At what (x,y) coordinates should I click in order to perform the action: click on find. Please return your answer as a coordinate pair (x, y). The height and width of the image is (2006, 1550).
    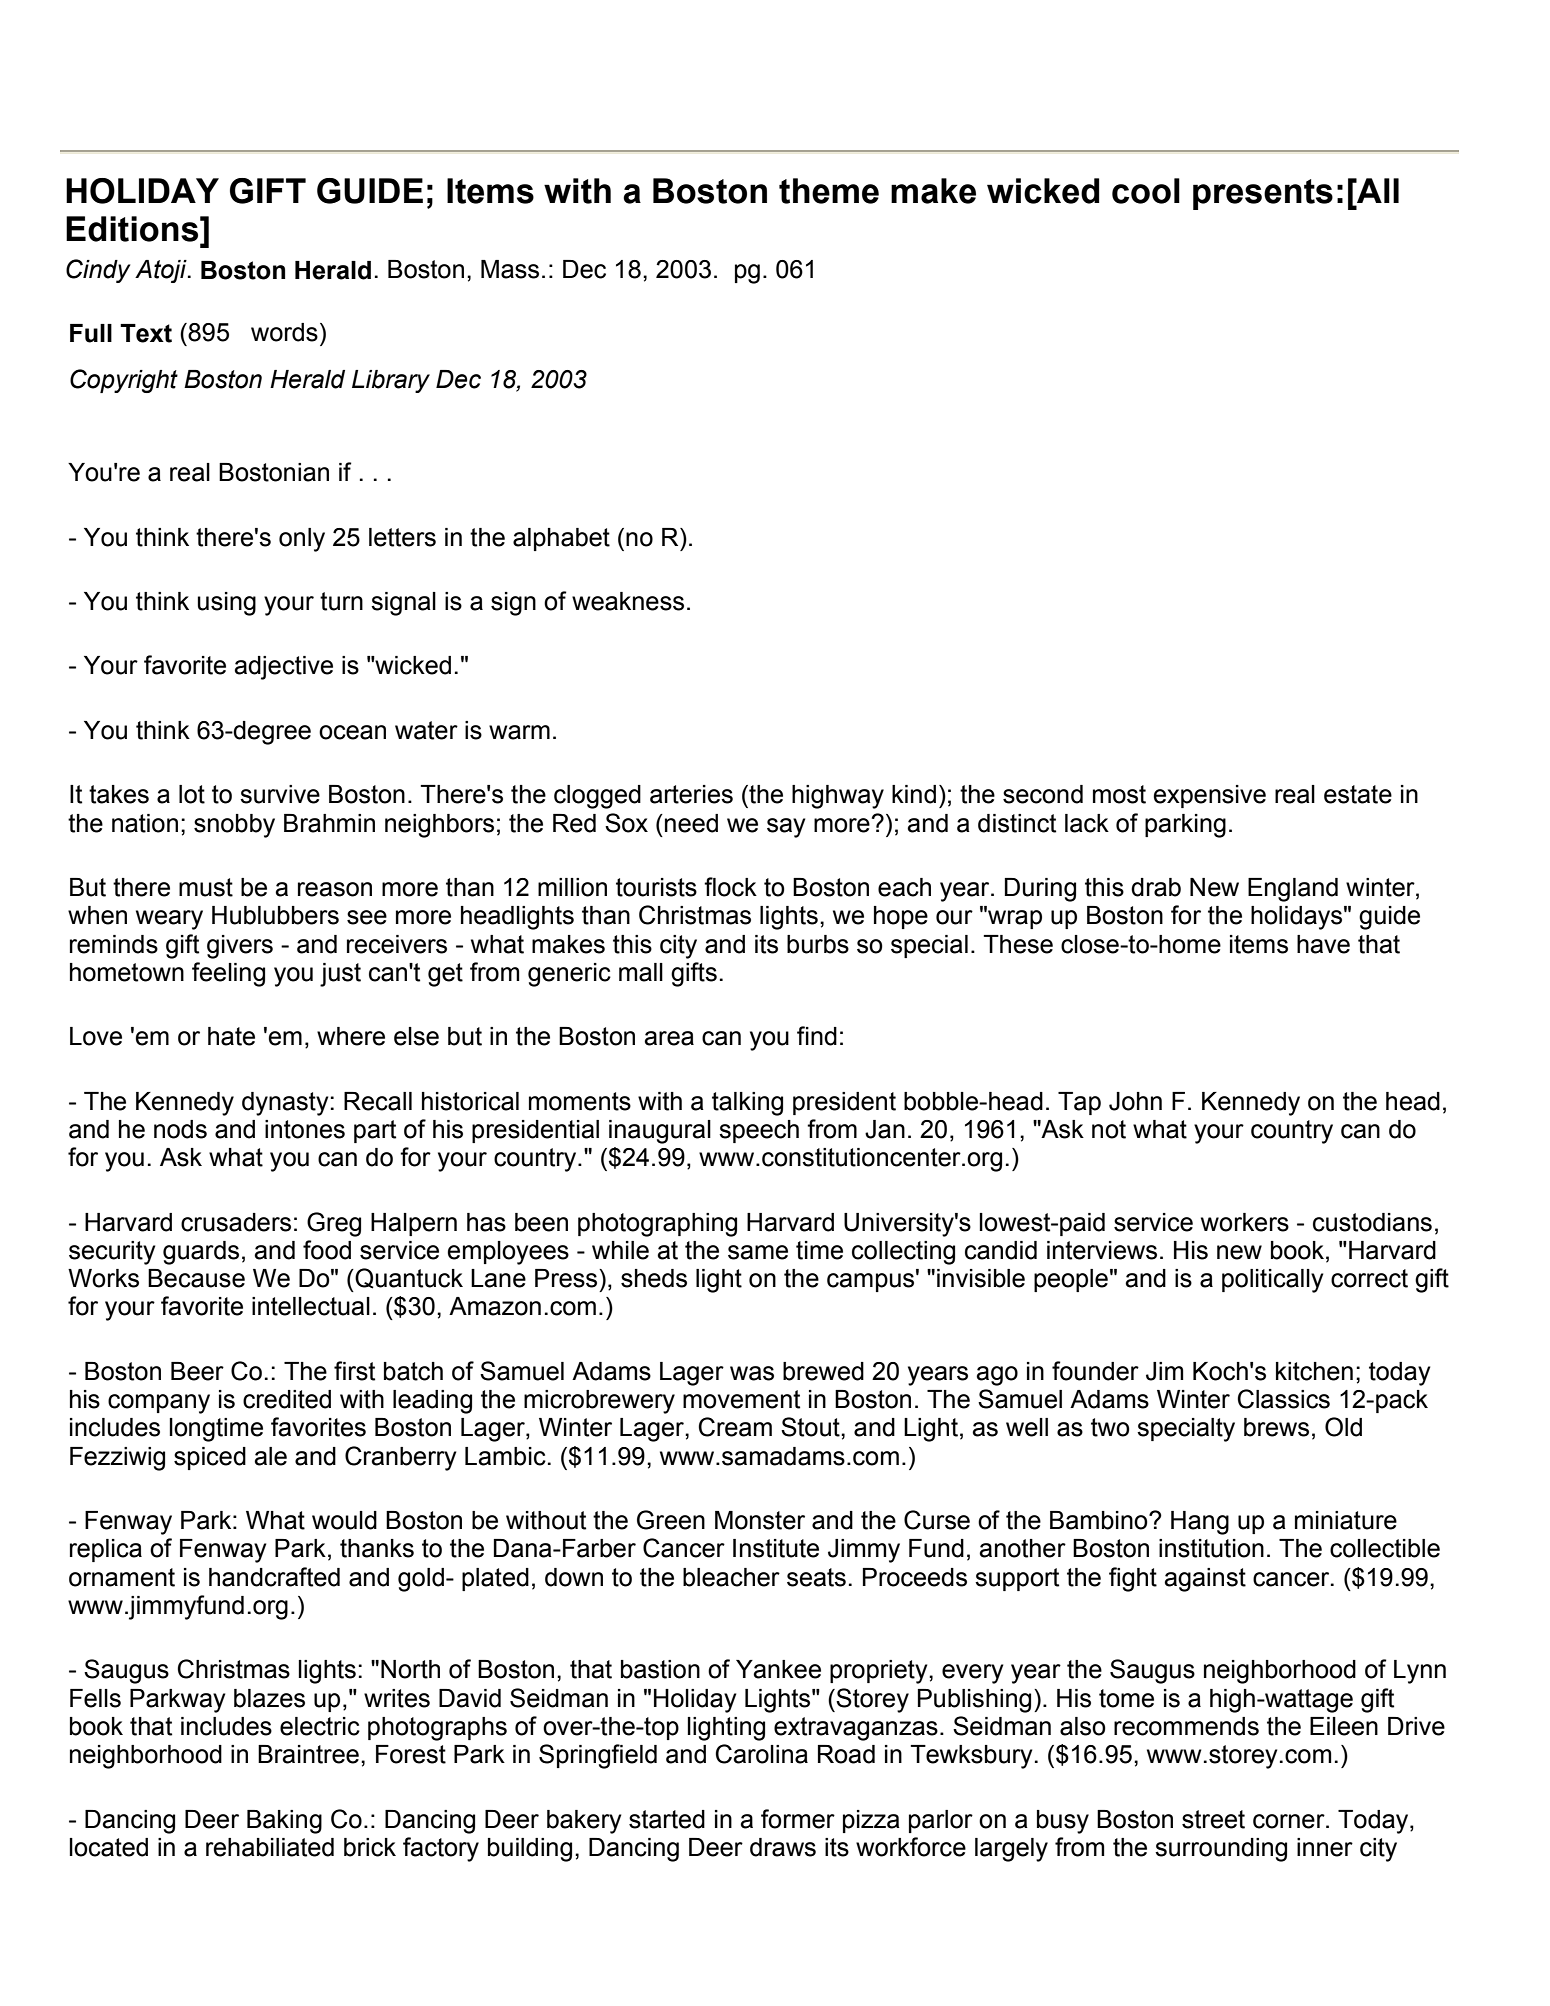
    Looking at the image, I should click on (817, 1036).
